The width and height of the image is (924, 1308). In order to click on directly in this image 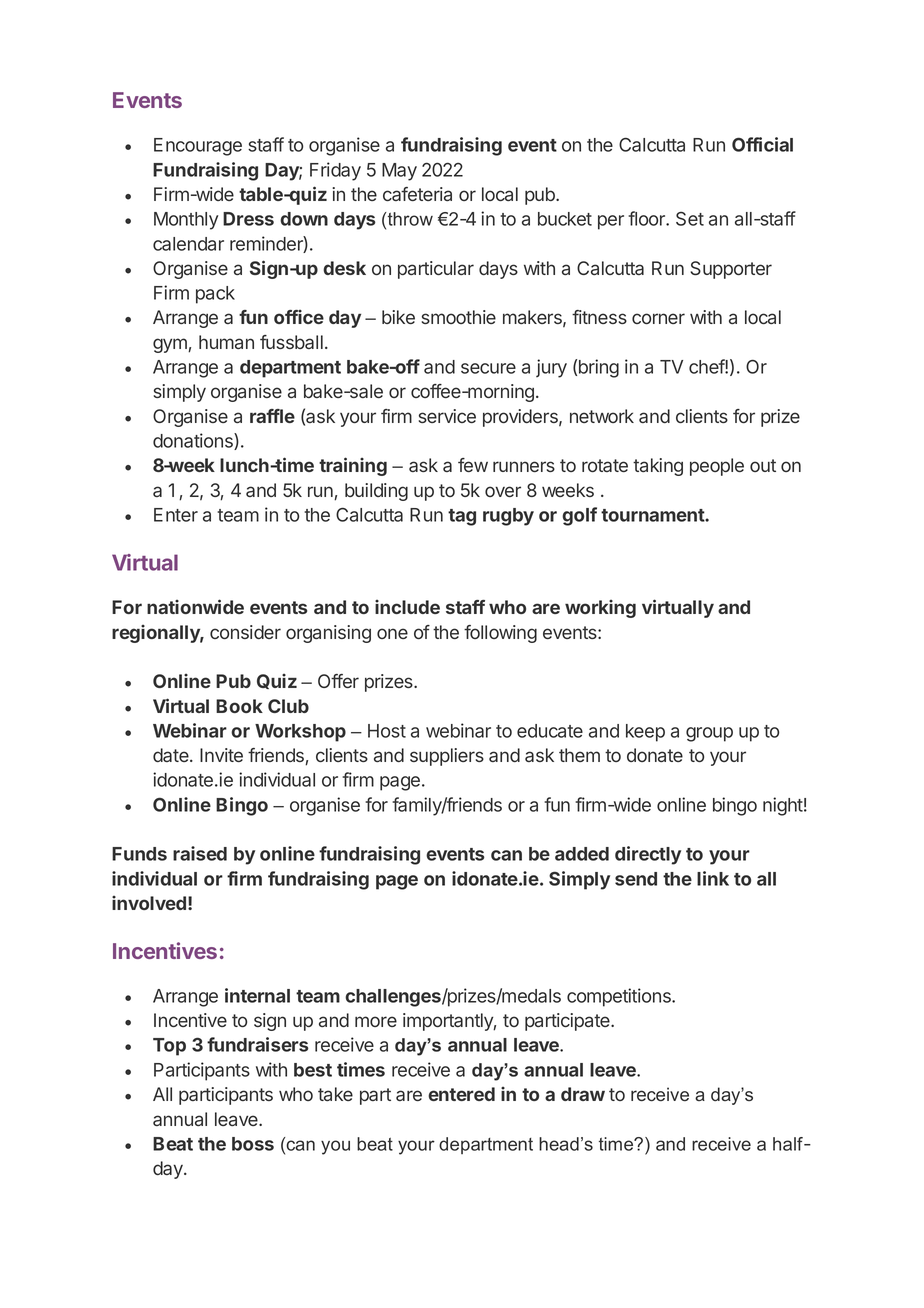, I will do `click(648, 855)`.
